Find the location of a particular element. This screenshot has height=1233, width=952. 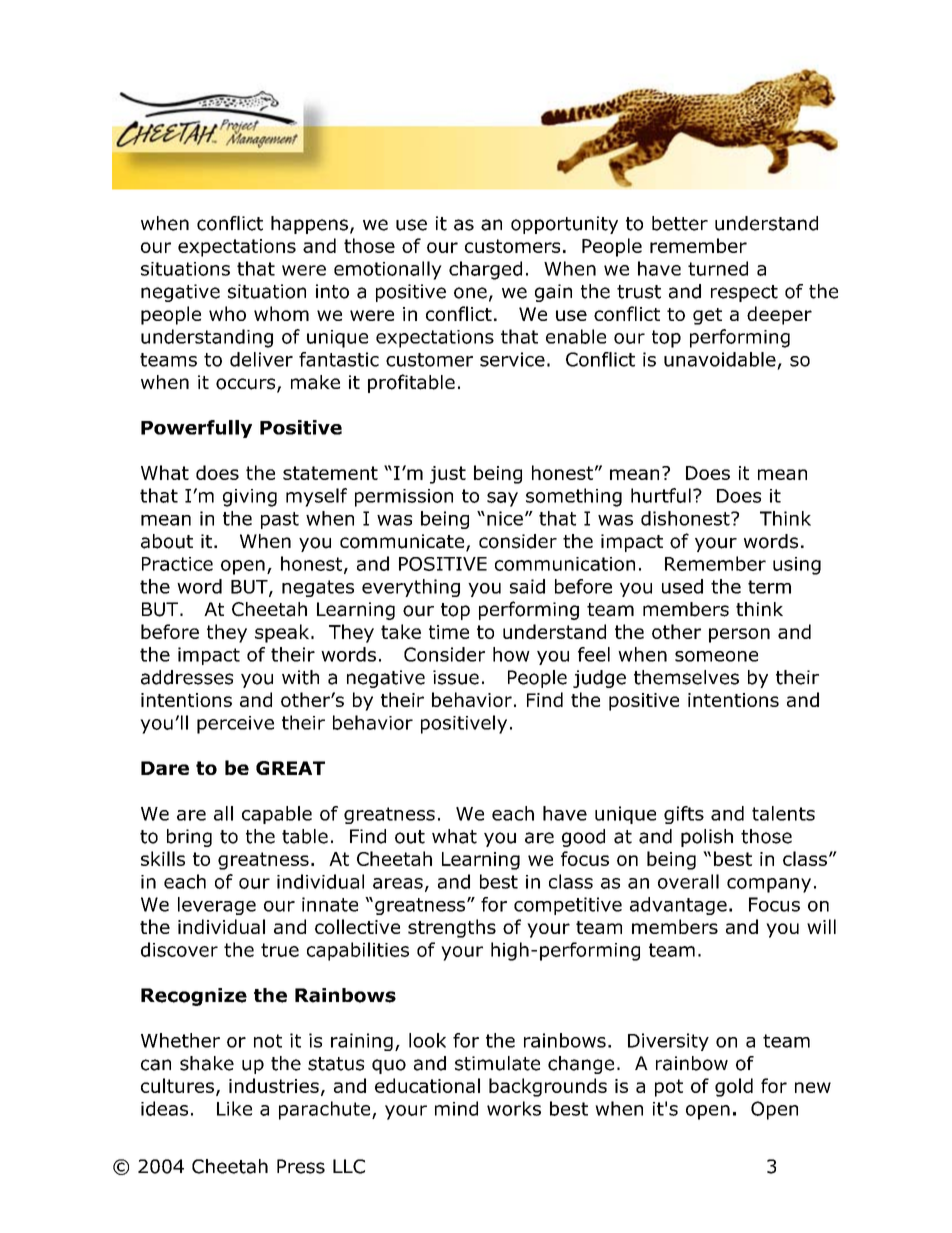

leverage is located at coordinates (217, 906).
